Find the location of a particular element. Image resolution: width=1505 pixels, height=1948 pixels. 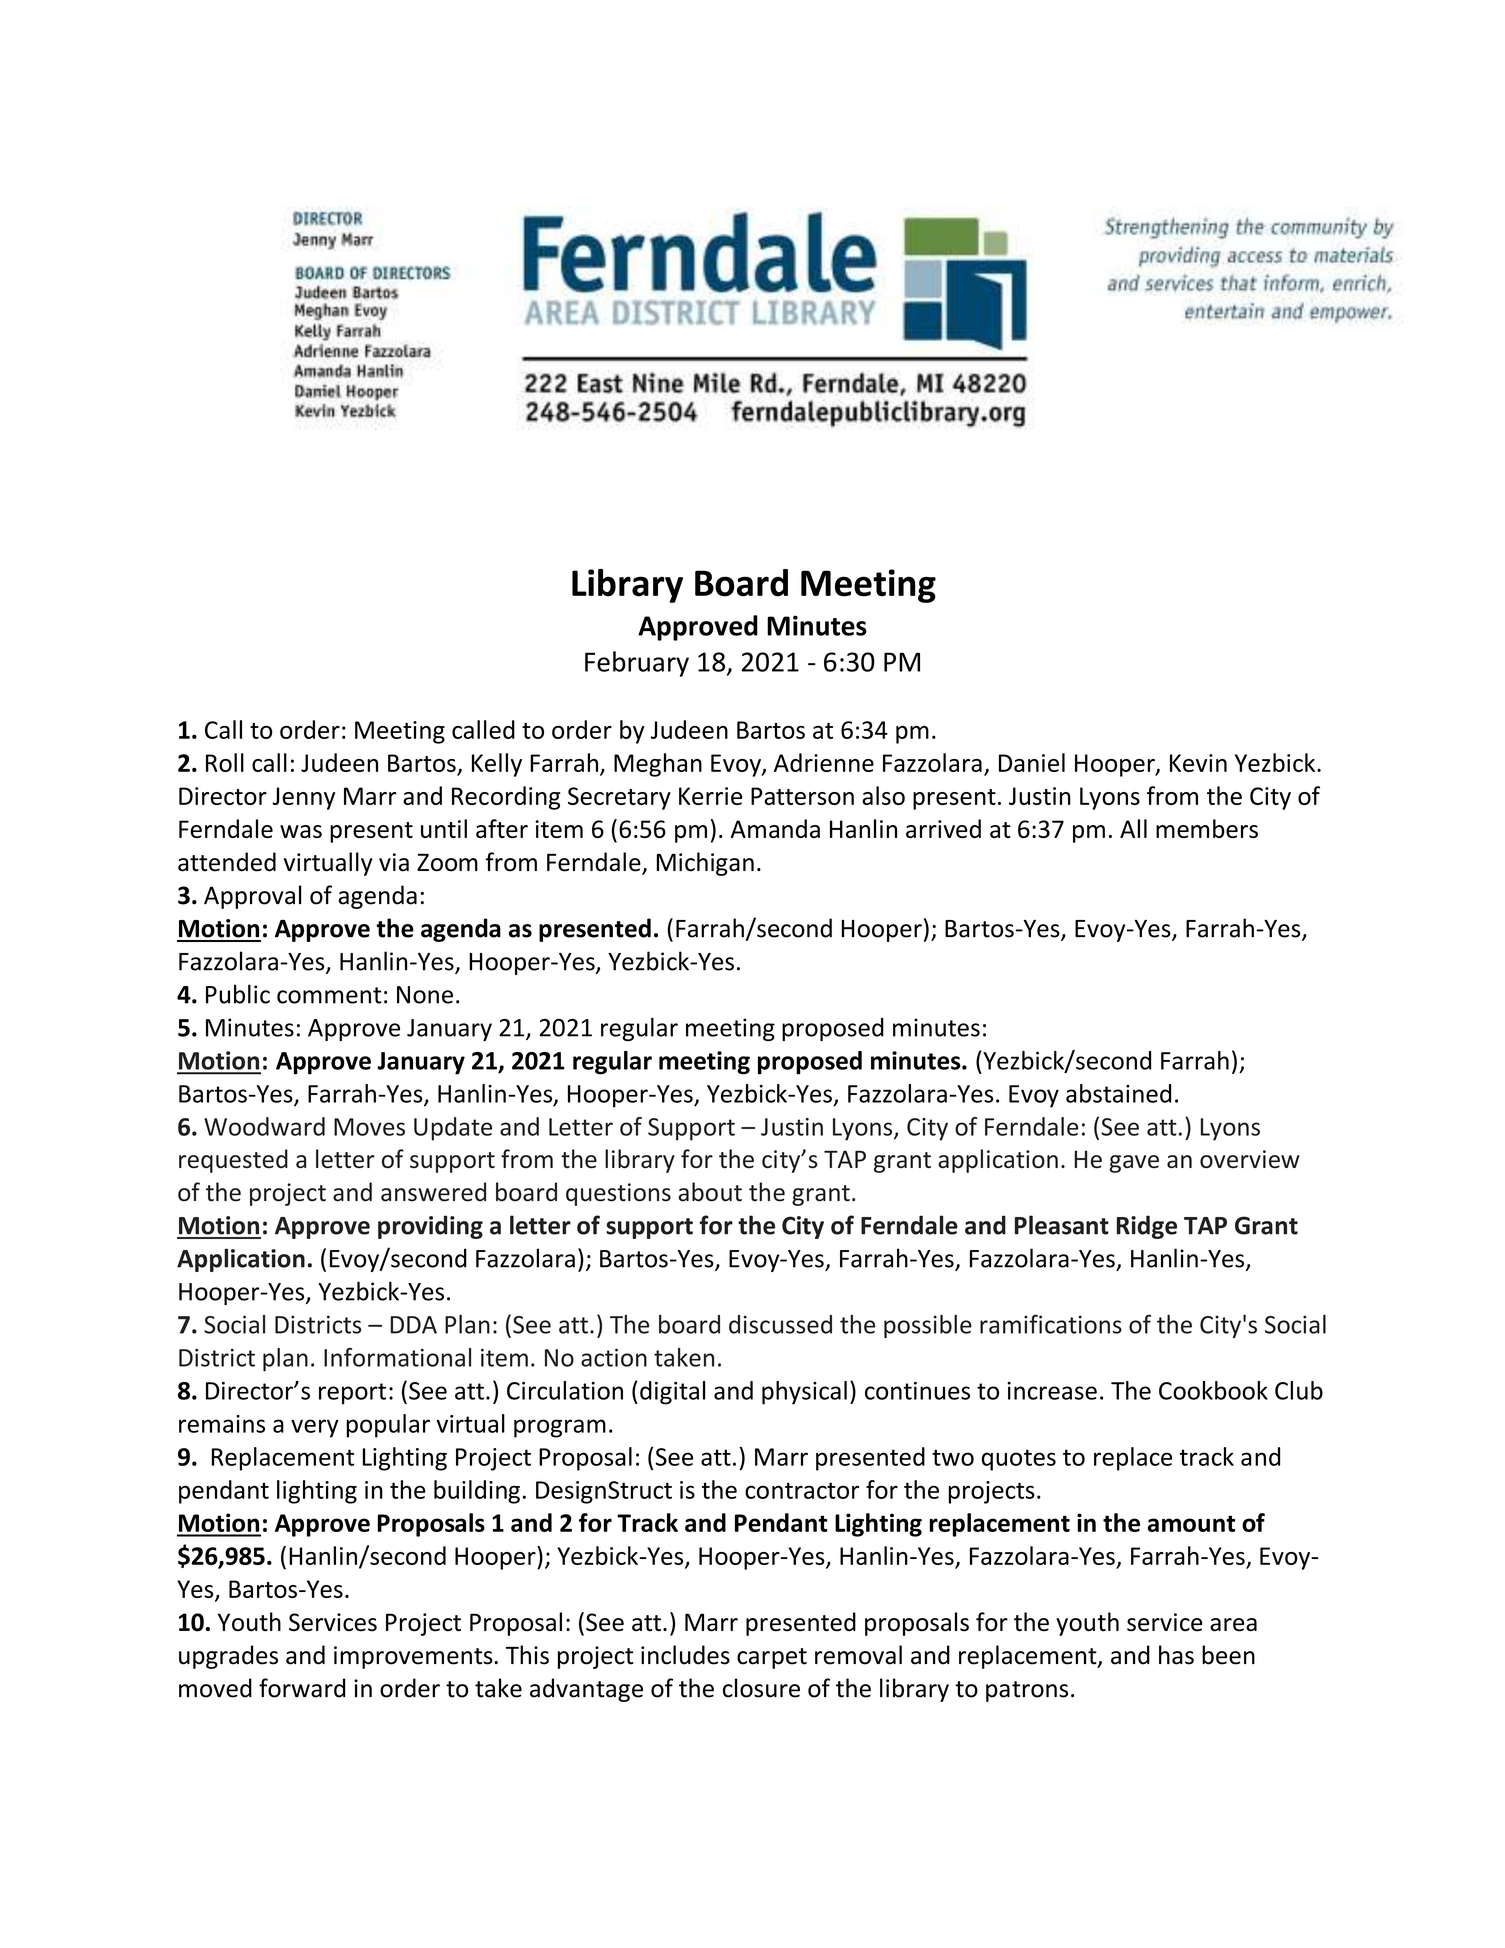

Michigan is located at coordinates (705, 864).
